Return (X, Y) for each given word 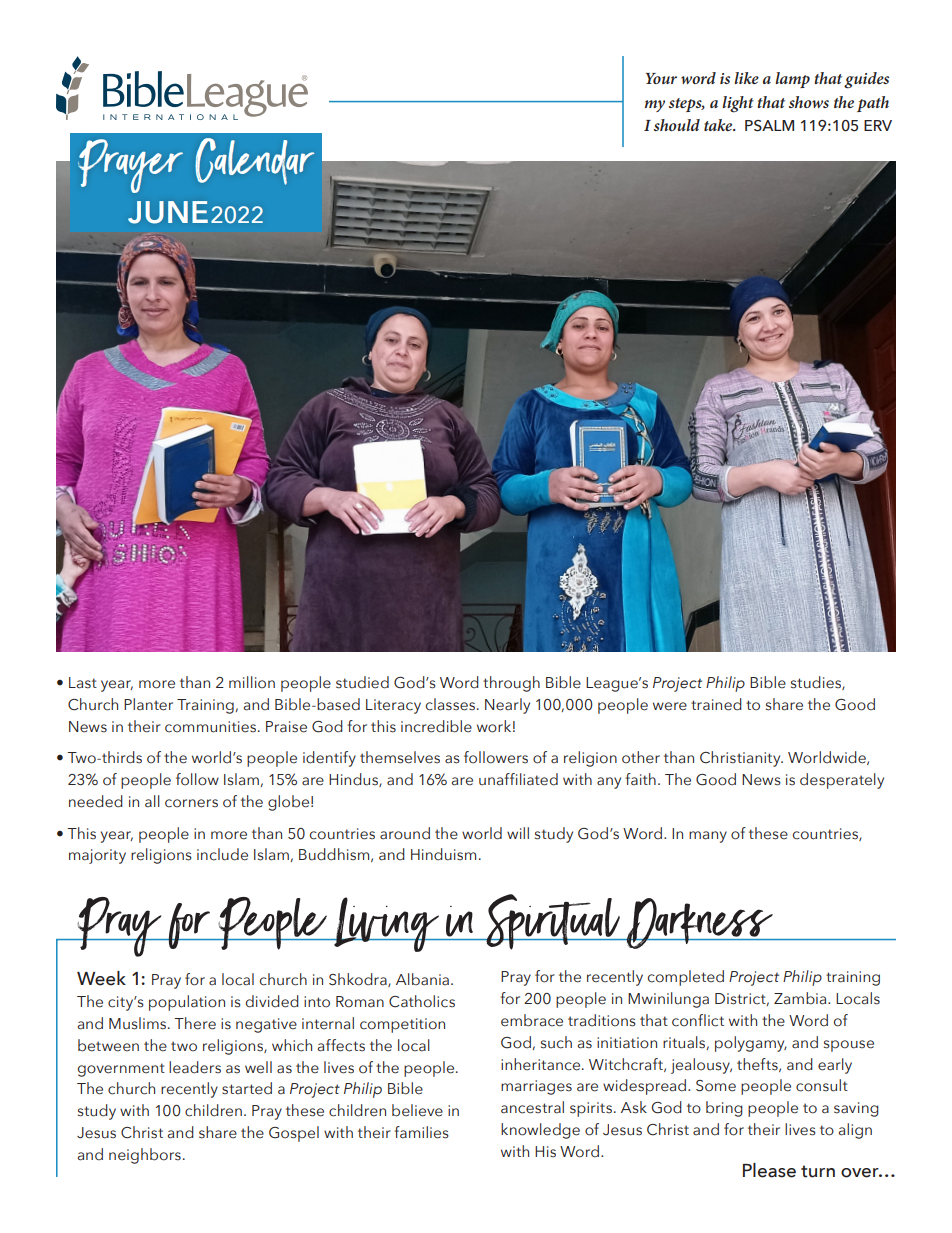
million (252, 682)
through (511, 684)
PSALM (769, 126)
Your (661, 78)
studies (817, 683)
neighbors (145, 1156)
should (677, 125)
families (421, 1132)
